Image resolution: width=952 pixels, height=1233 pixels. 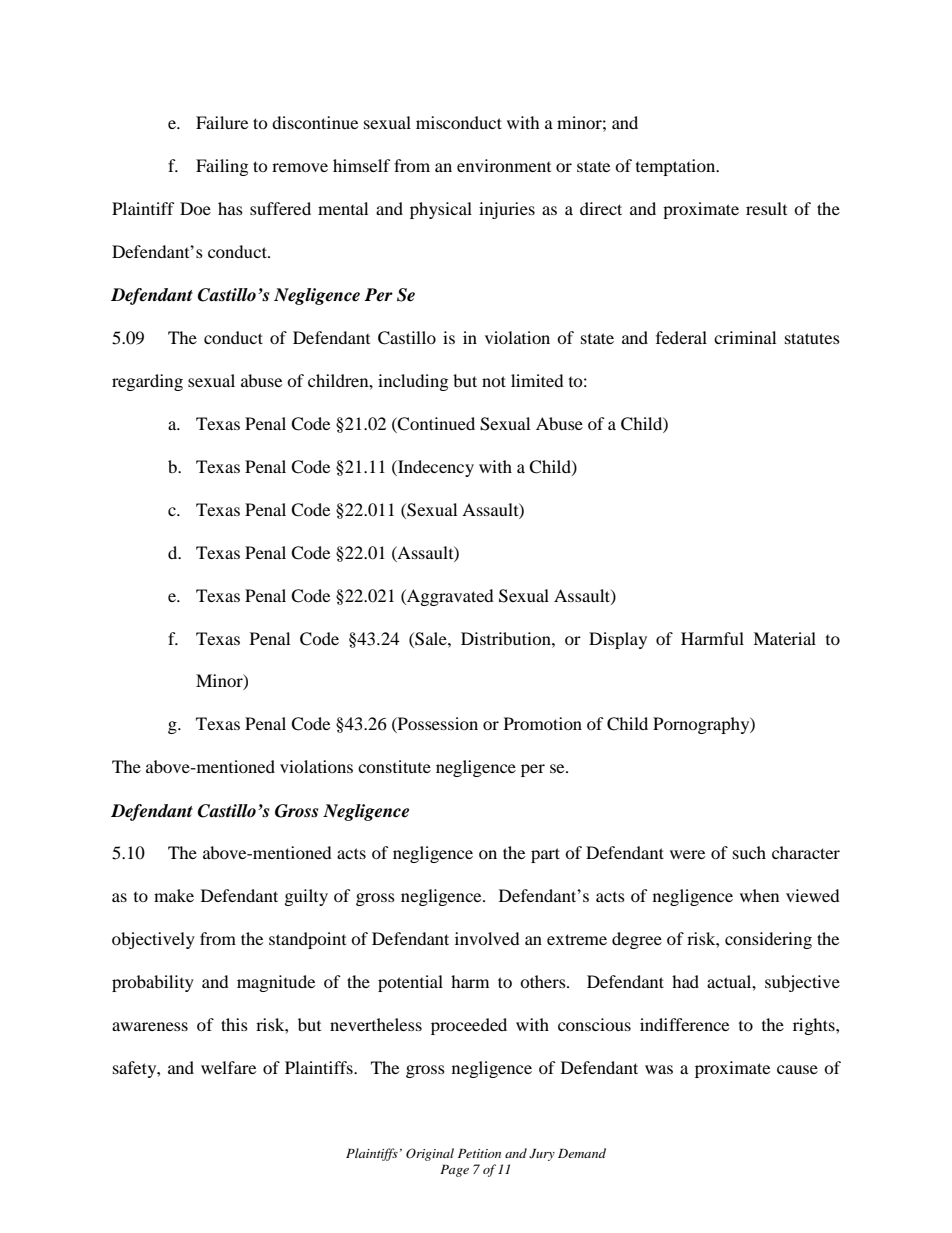 I want to click on criminal, so click(x=745, y=337).
